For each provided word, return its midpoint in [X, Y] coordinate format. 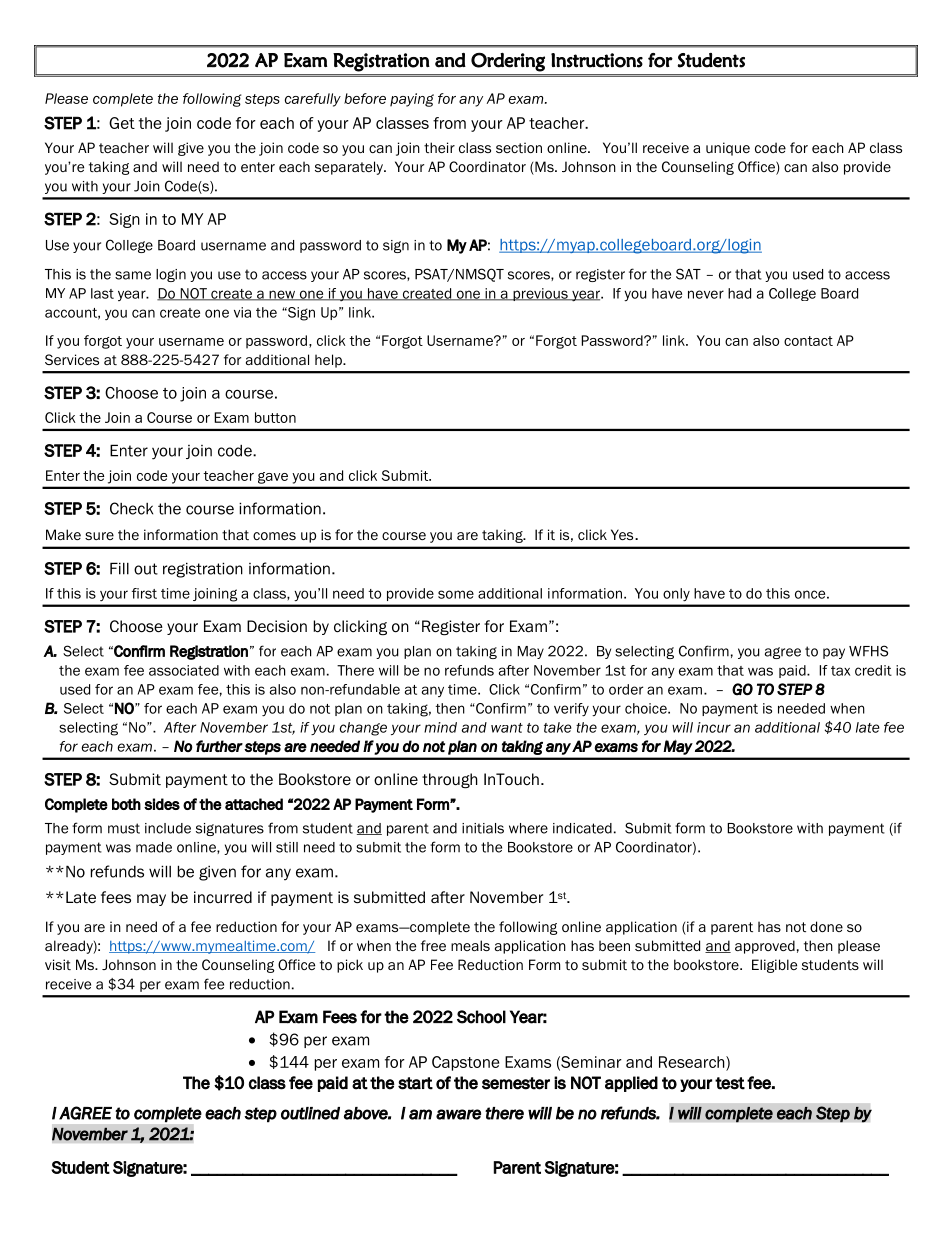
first [144, 593]
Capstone [465, 1063]
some [456, 594]
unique [728, 149]
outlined [310, 1113]
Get [122, 123]
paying [412, 100]
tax [840, 671]
